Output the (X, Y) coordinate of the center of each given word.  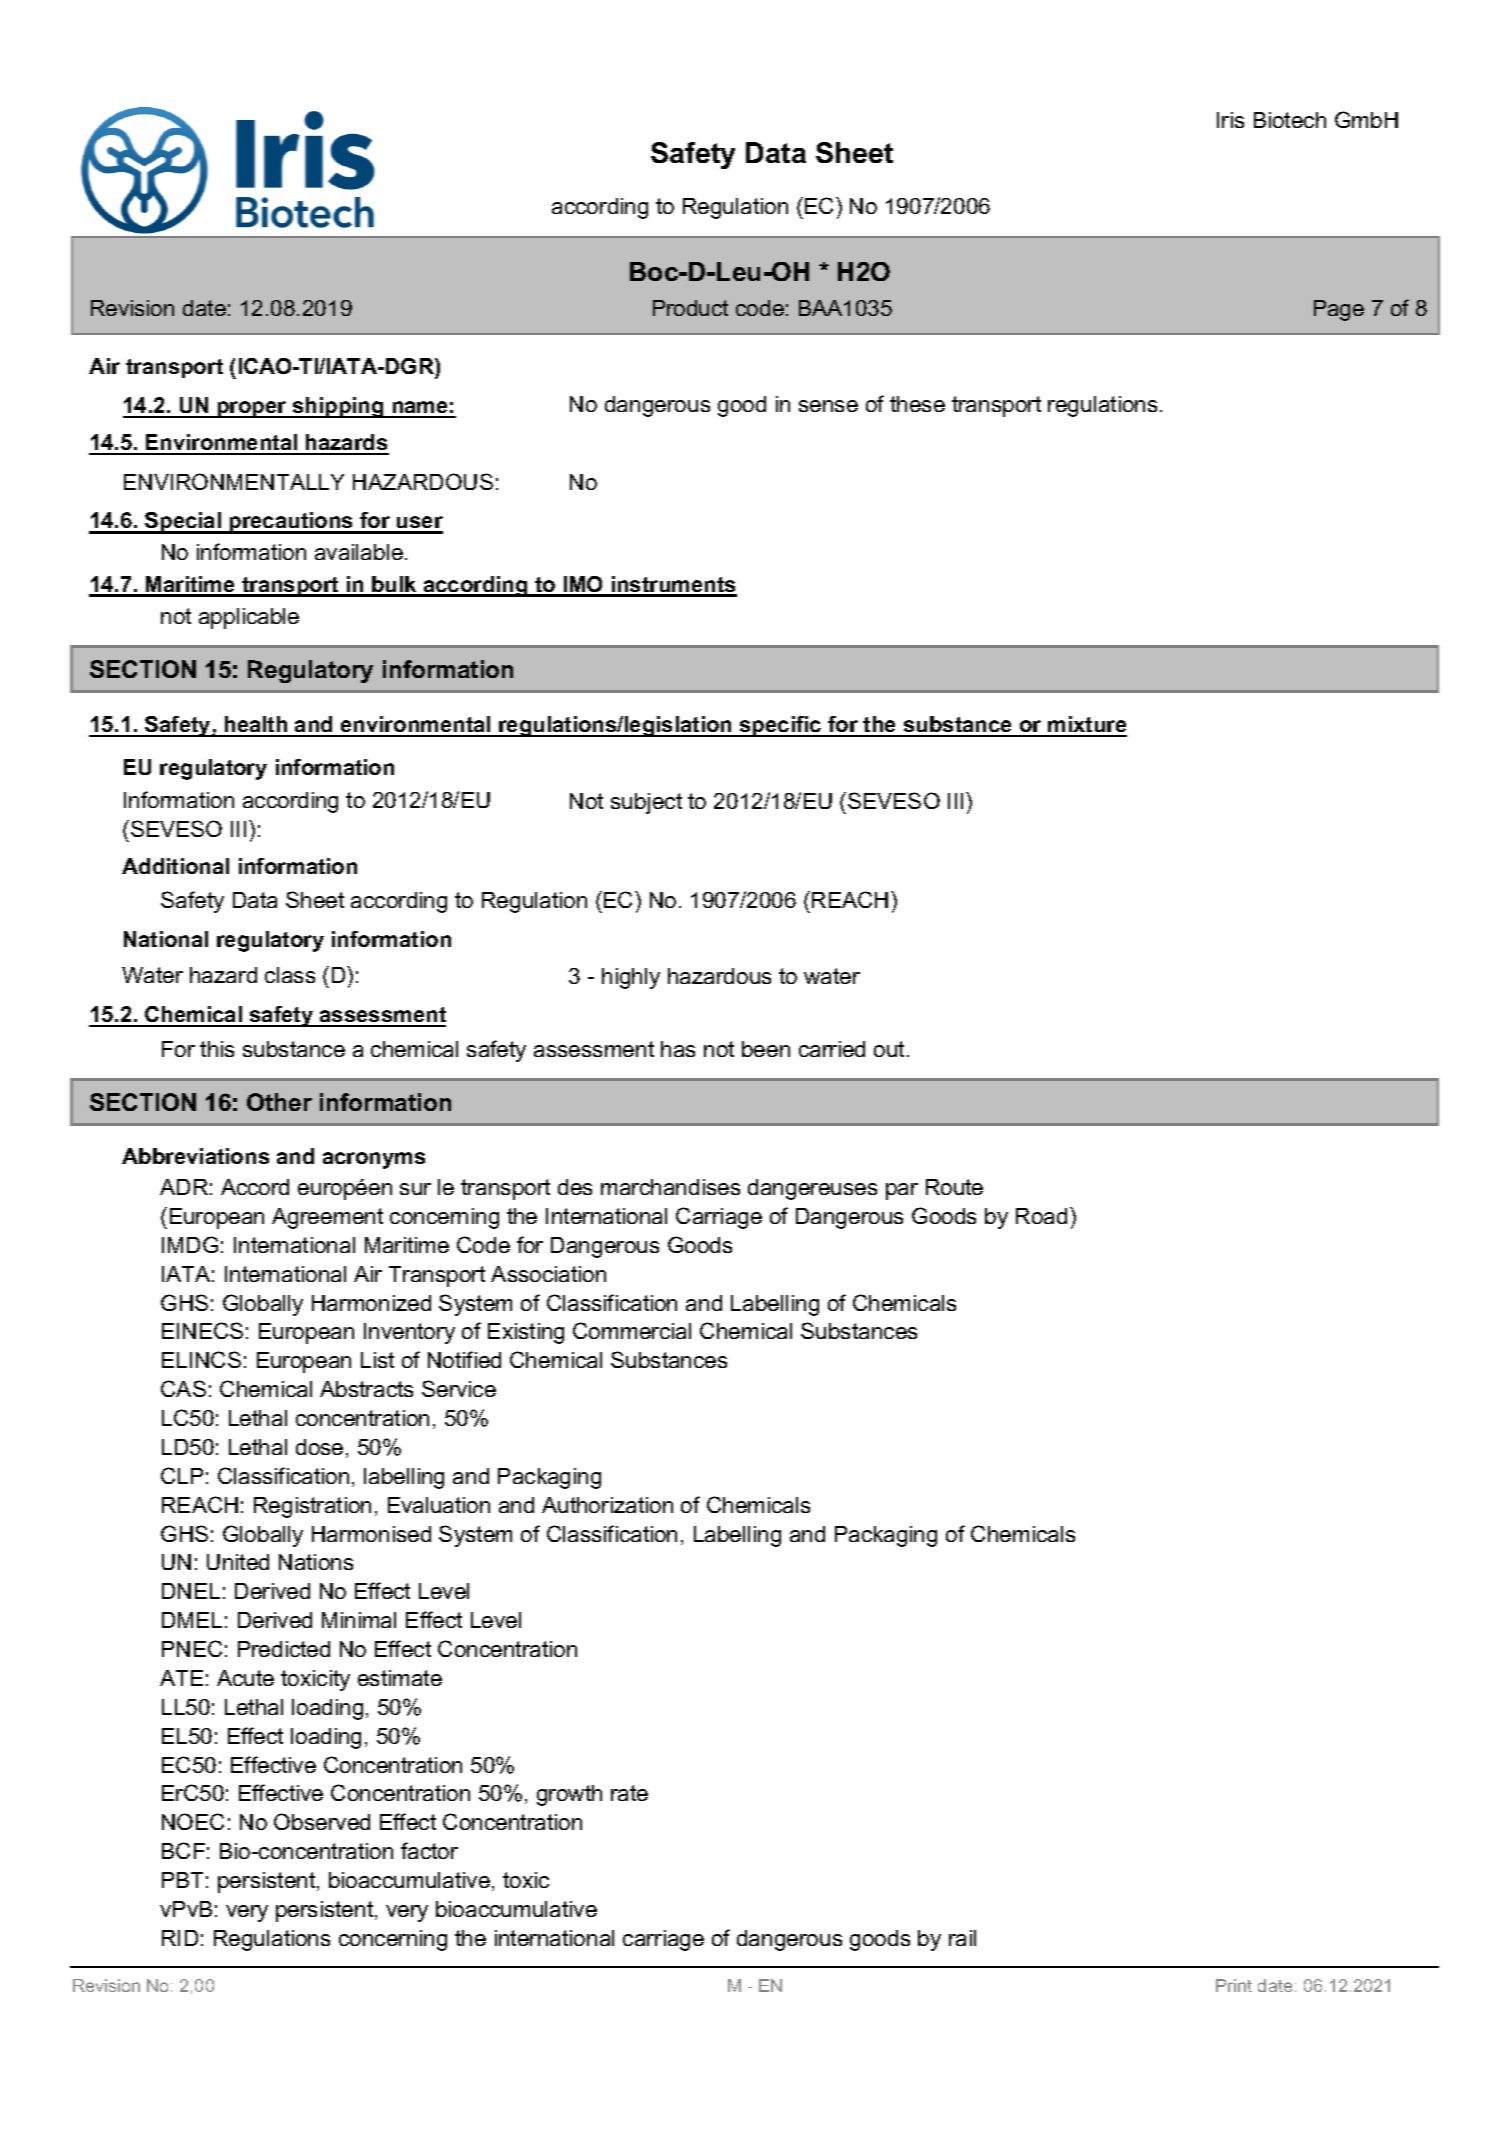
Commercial (632, 1330)
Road (1041, 1216)
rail (962, 1938)
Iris (1230, 120)
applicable (249, 618)
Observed (322, 1821)
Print (1234, 1985)
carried (832, 1049)
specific (781, 726)
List (377, 1360)
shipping (338, 407)
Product (690, 308)
